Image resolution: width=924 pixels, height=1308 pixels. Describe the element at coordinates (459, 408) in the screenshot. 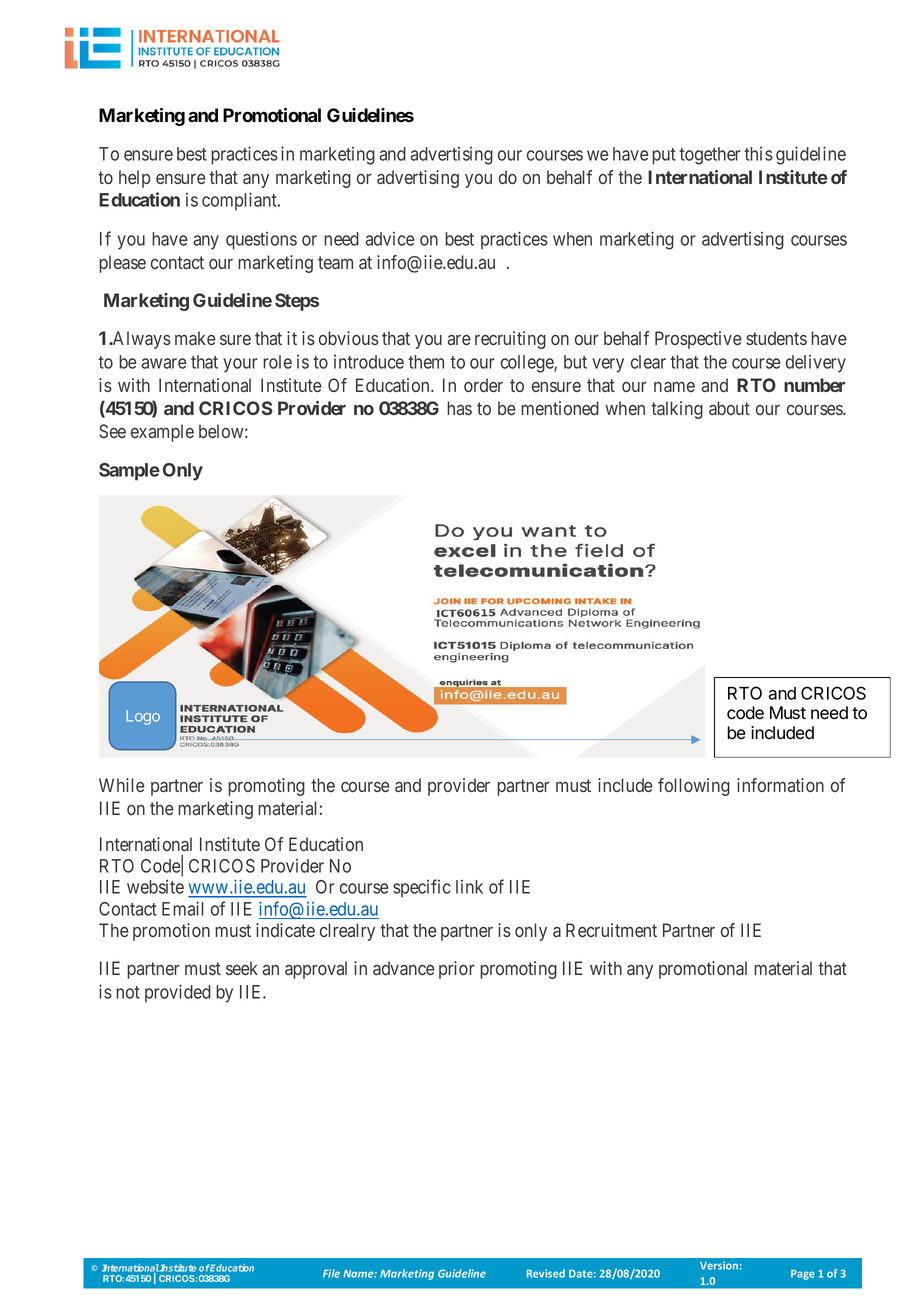

I see `has` at that location.
